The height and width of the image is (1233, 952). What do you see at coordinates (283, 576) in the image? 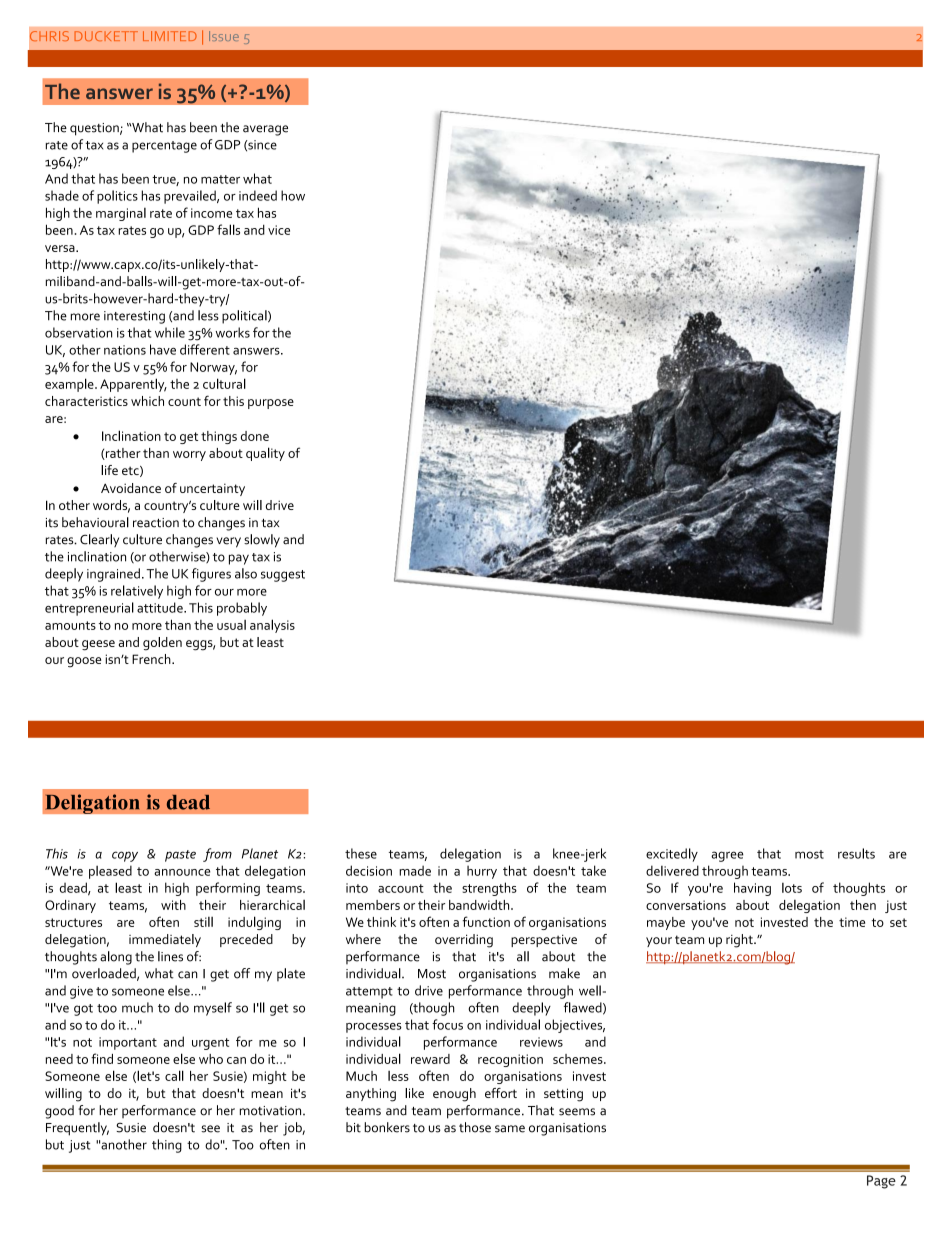
I see `suggest` at bounding box center [283, 576].
